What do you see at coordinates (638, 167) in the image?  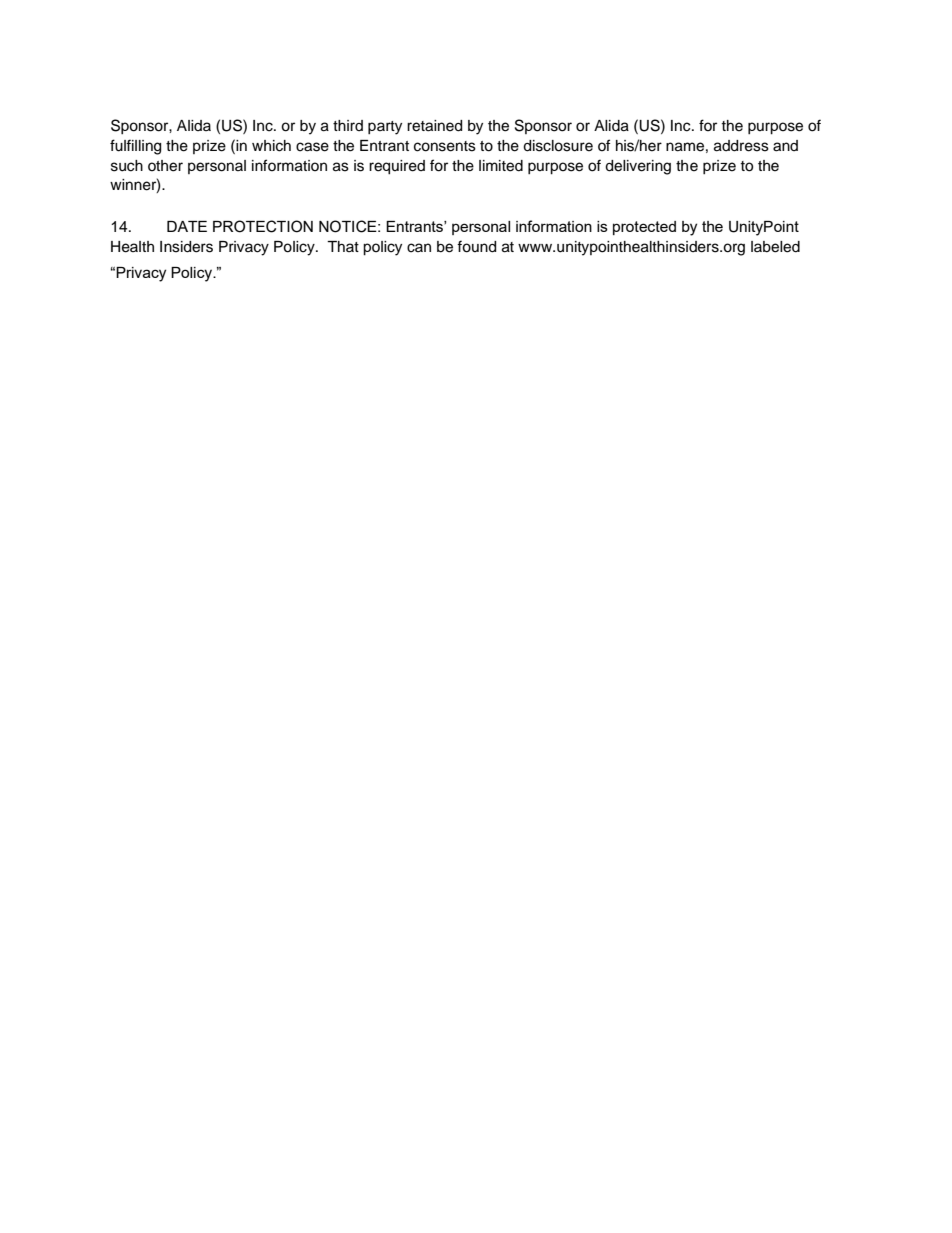 I see `delivering` at bounding box center [638, 167].
